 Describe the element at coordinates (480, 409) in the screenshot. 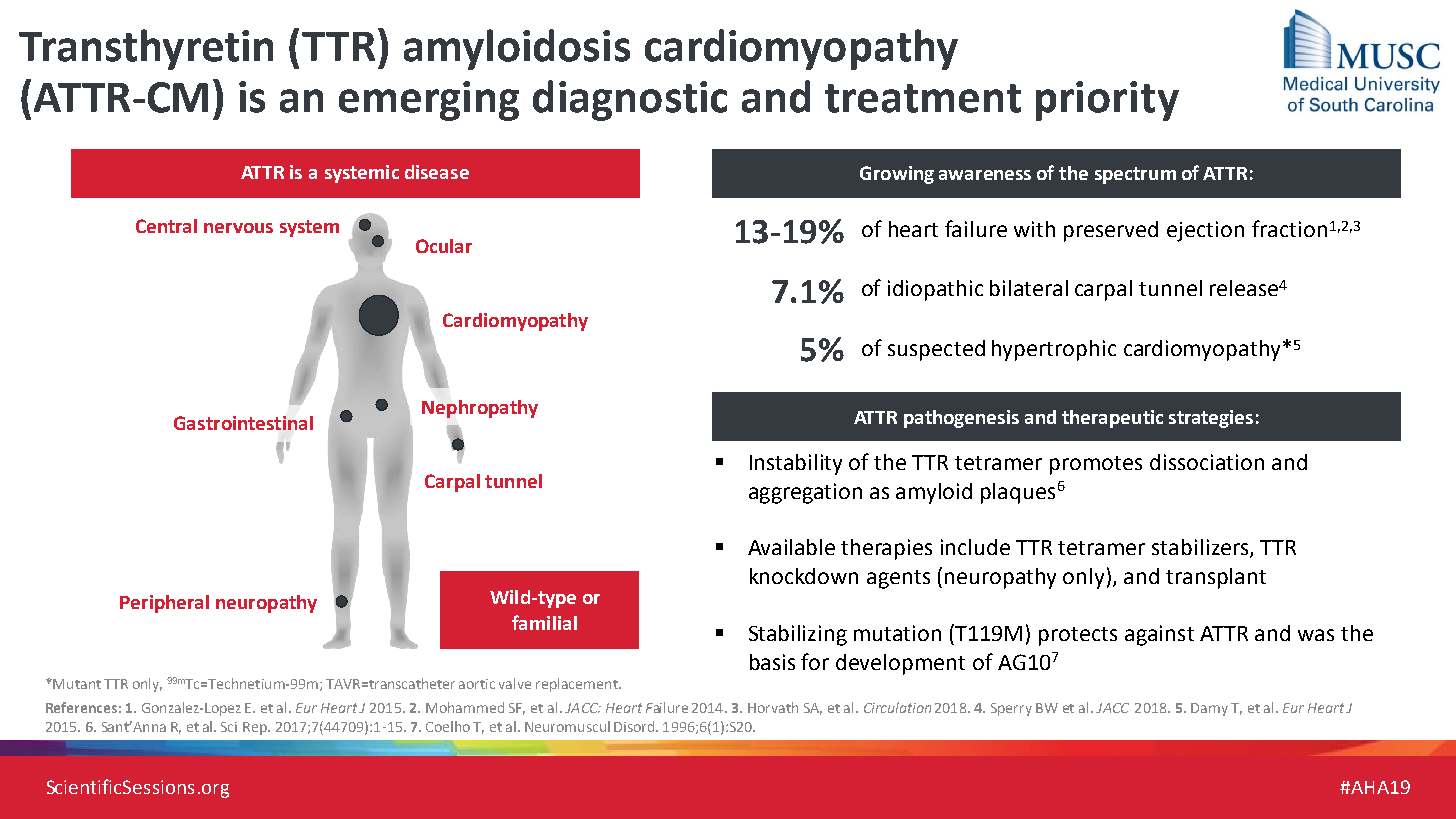

I see `Nephropathy` at that location.
